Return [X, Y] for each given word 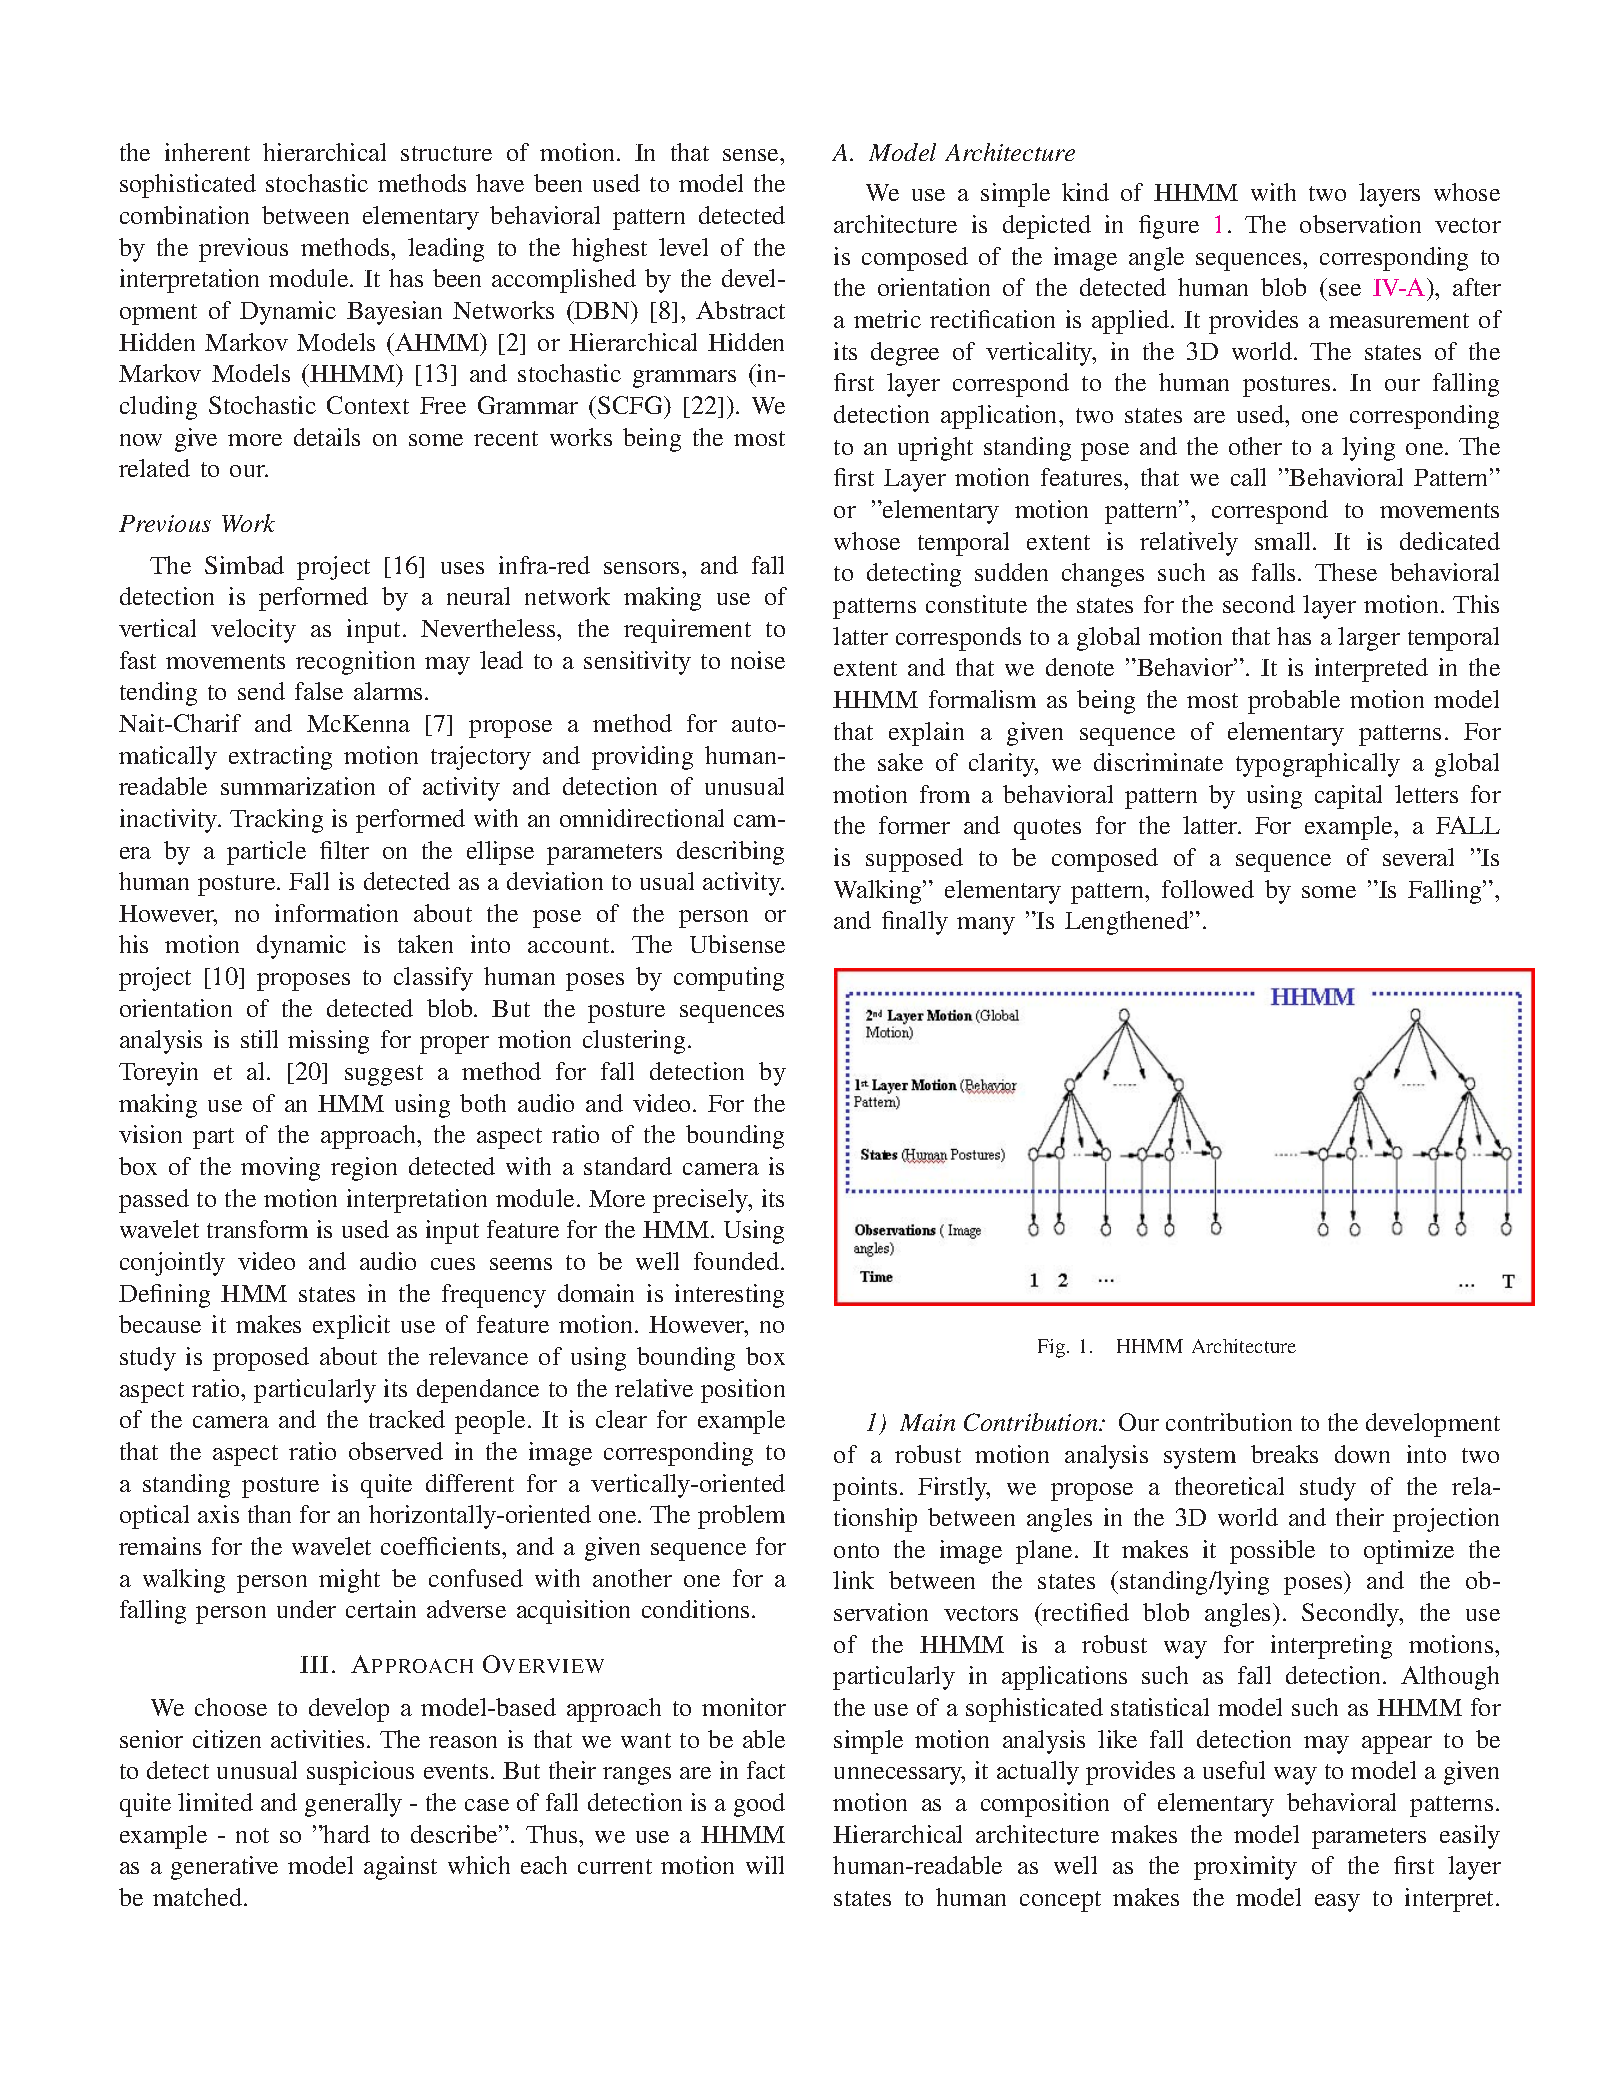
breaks [1284, 1454]
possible [1272, 1552]
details [327, 437]
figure [1169, 227]
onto [856, 1550]
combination [184, 215]
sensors [643, 568]
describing [730, 853]
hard [346, 1834]
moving [280, 1169]
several [1418, 857]
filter [344, 850]
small [1284, 541]
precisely [702, 1201]
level [683, 247]
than [269, 1514]
